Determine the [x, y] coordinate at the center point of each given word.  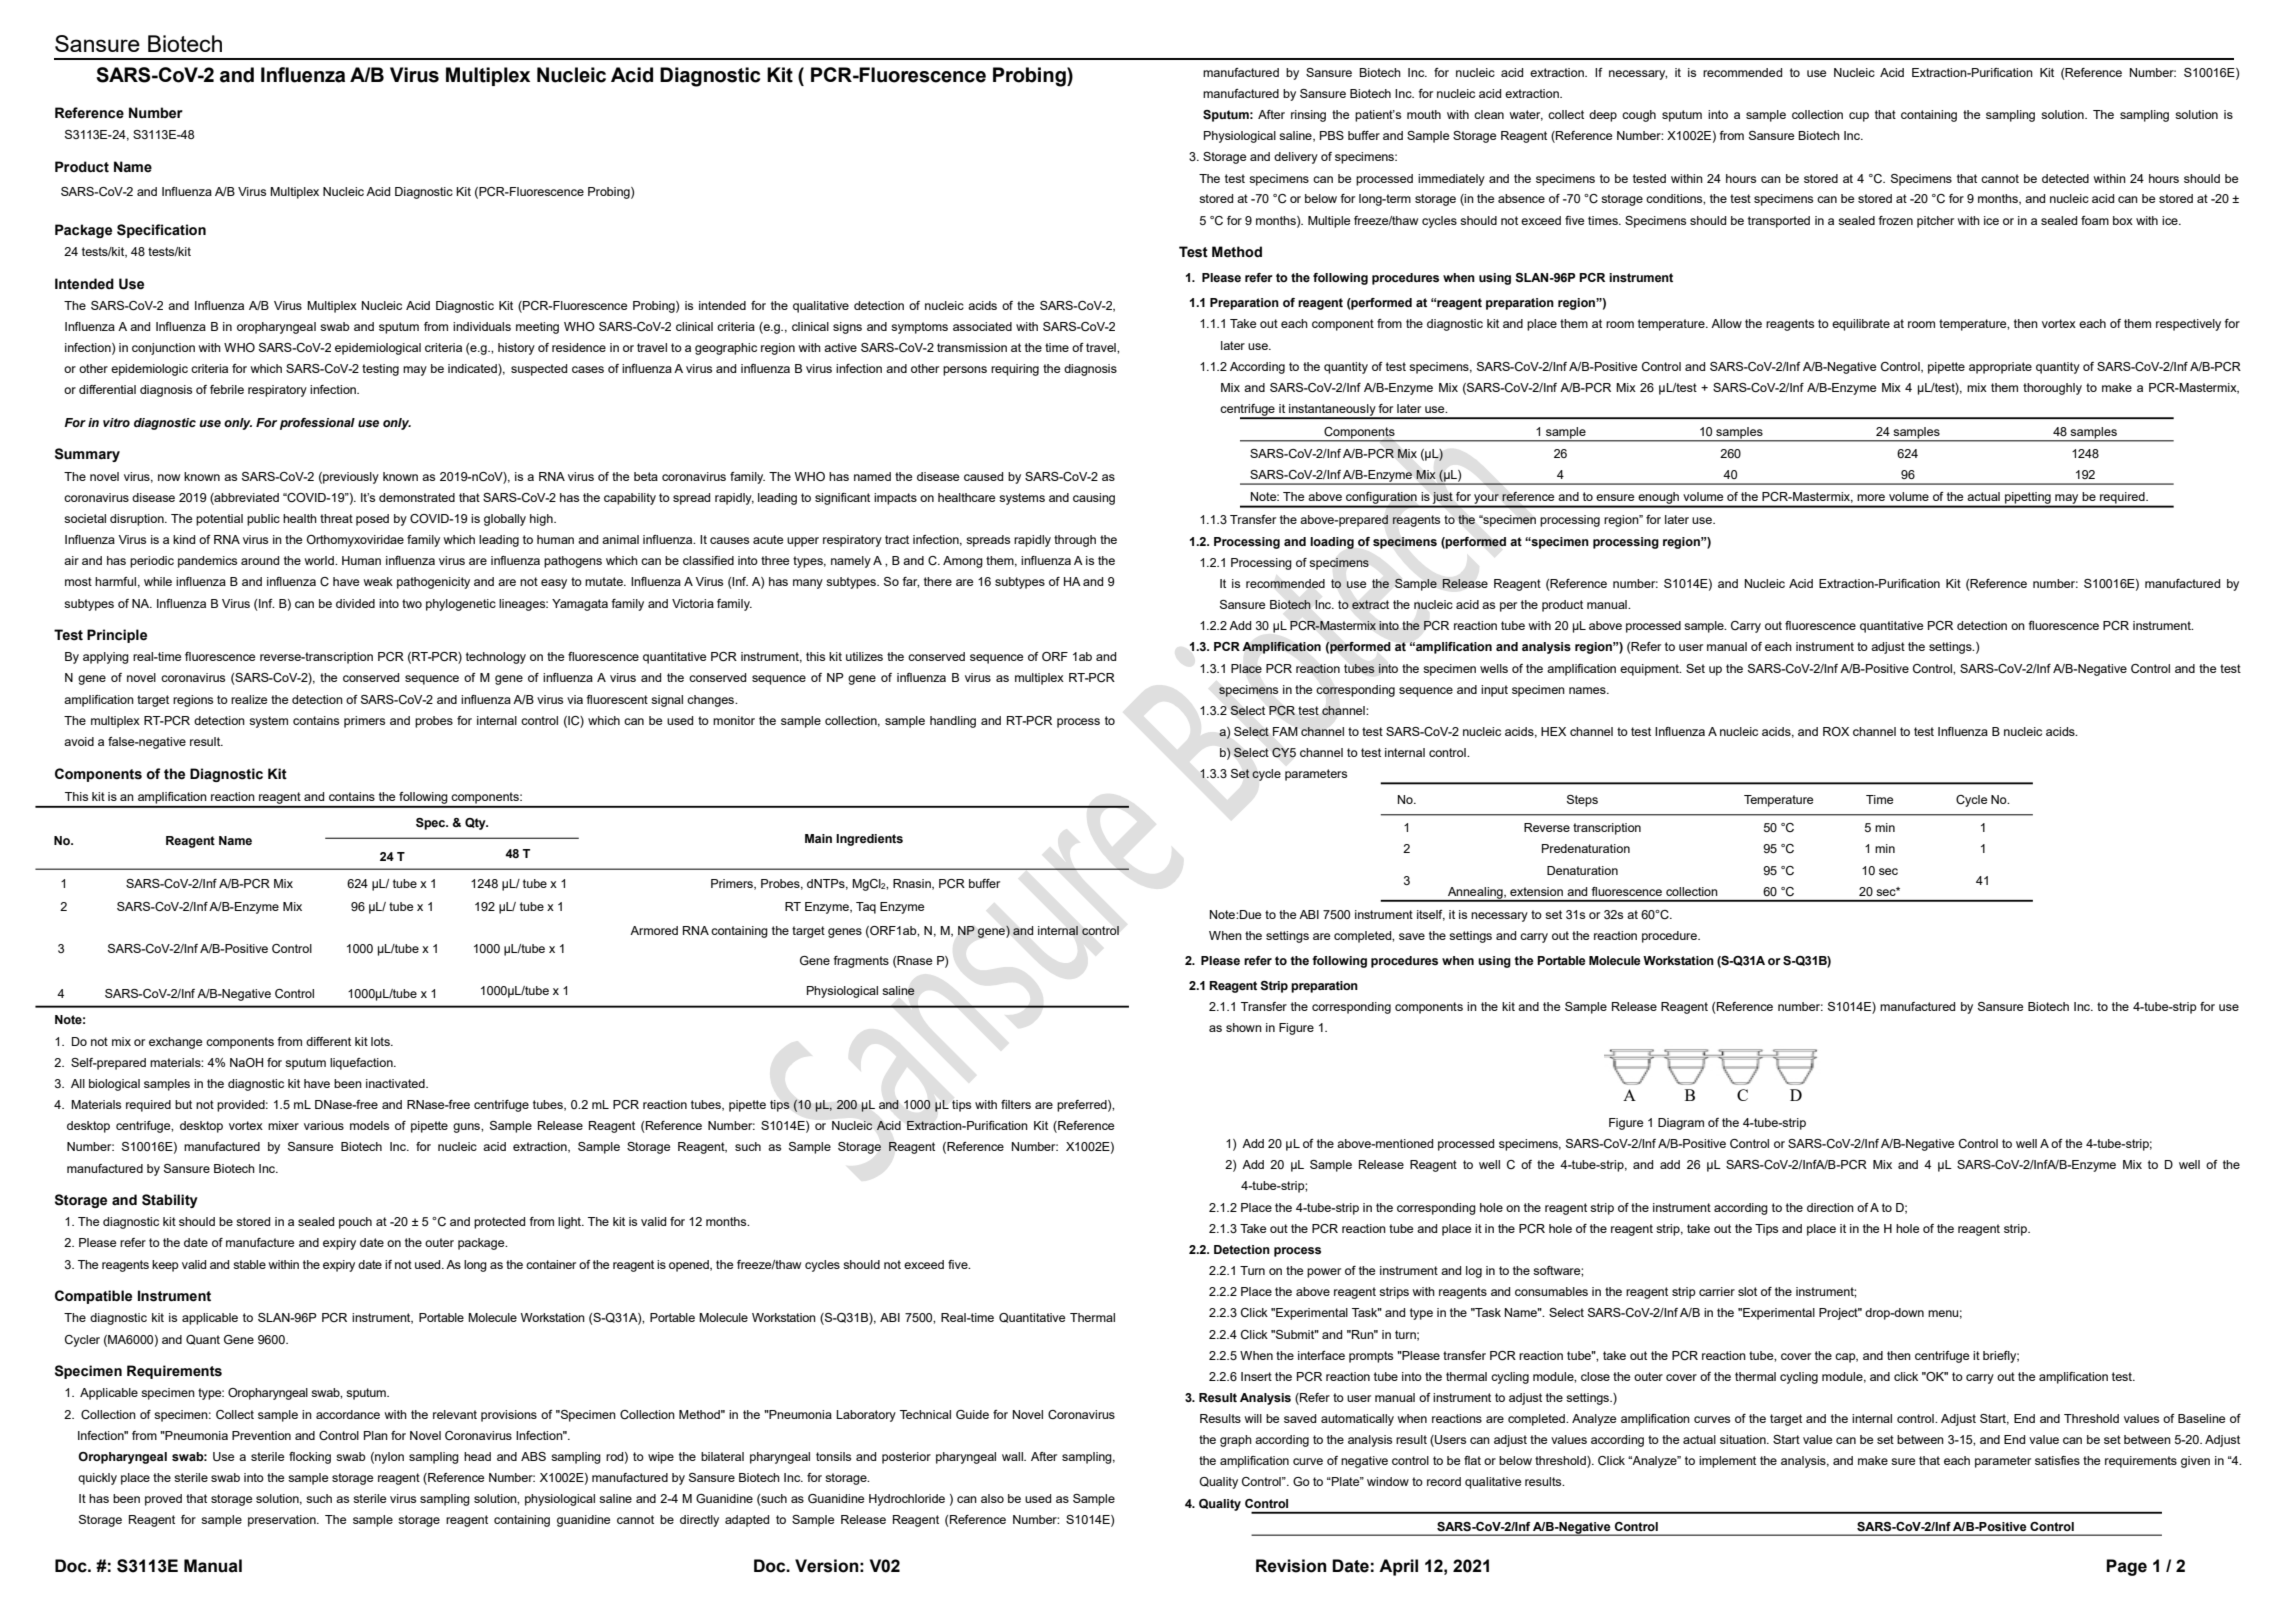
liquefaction [362, 1064]
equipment [1650, 670]
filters [1016, 1104]
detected [2065, 178]
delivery [1296, 158]
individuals [482, 326]
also [992, 1498]
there [938, 581]
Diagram [1681, 1124]
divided [355, 603]
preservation [283, 1521]
